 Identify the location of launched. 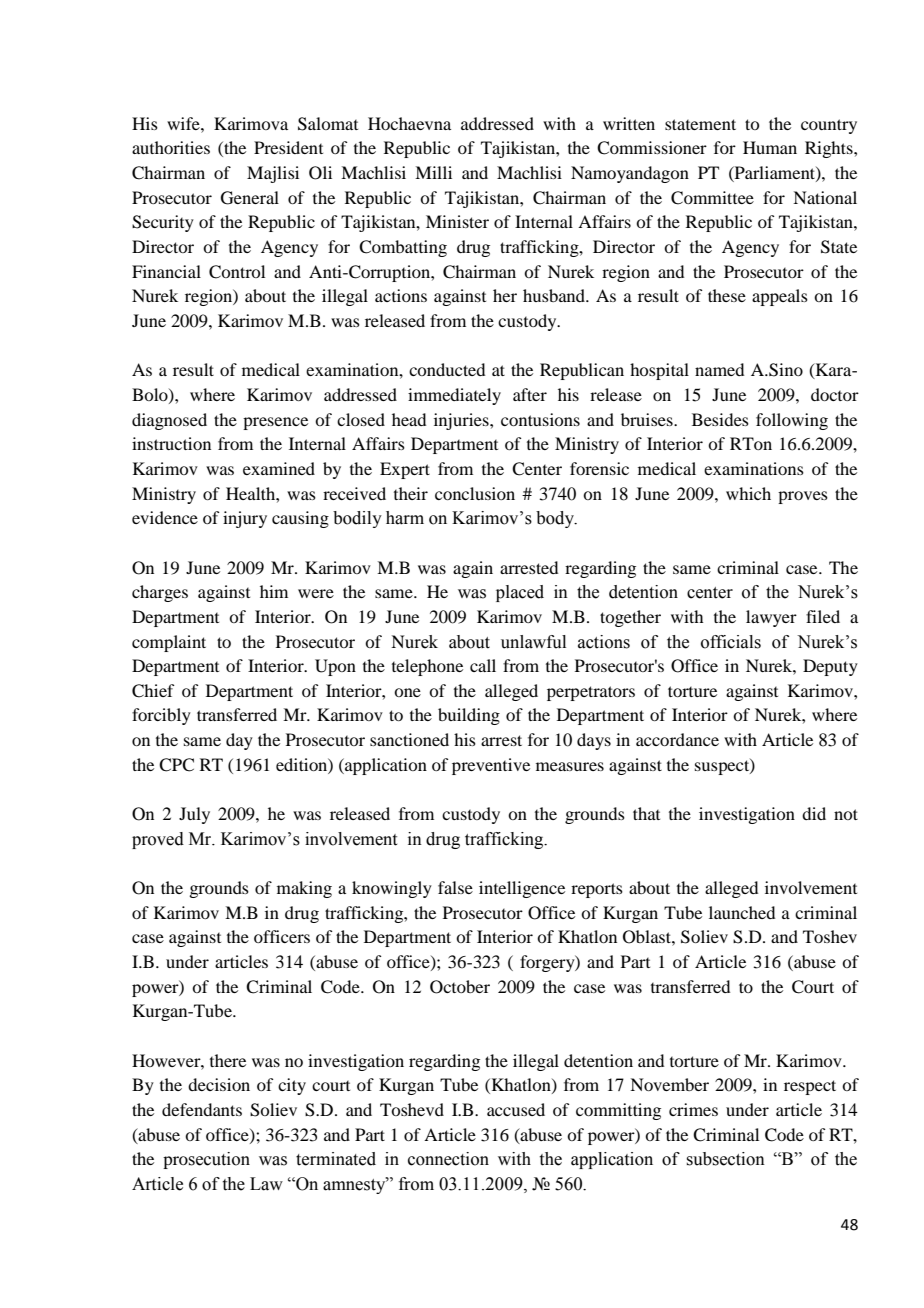
(742, 912).
